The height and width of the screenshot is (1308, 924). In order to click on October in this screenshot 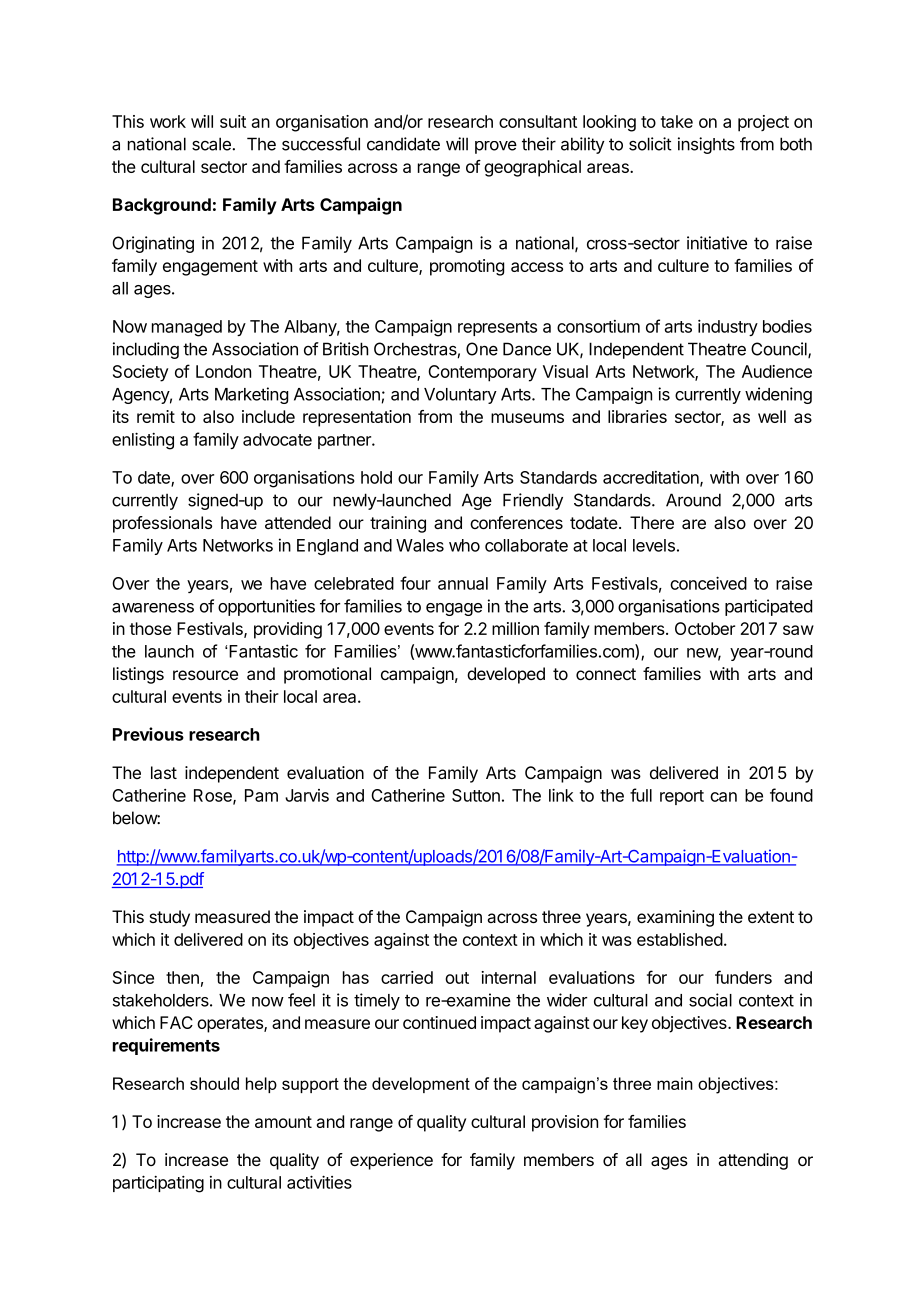, I will do `click(705, 628)`.
